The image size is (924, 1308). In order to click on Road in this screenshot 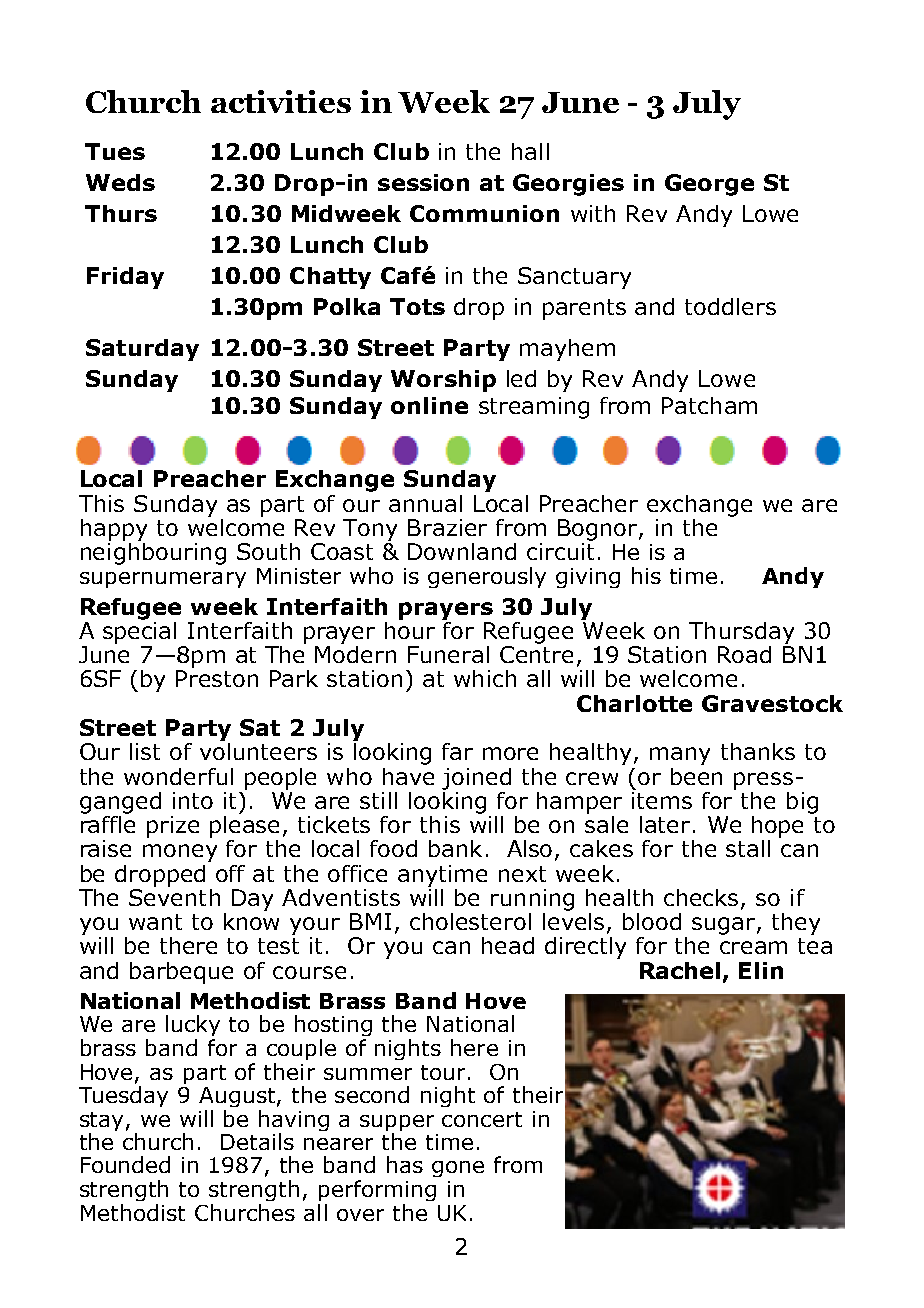, I will do `click(744, 654)`.
